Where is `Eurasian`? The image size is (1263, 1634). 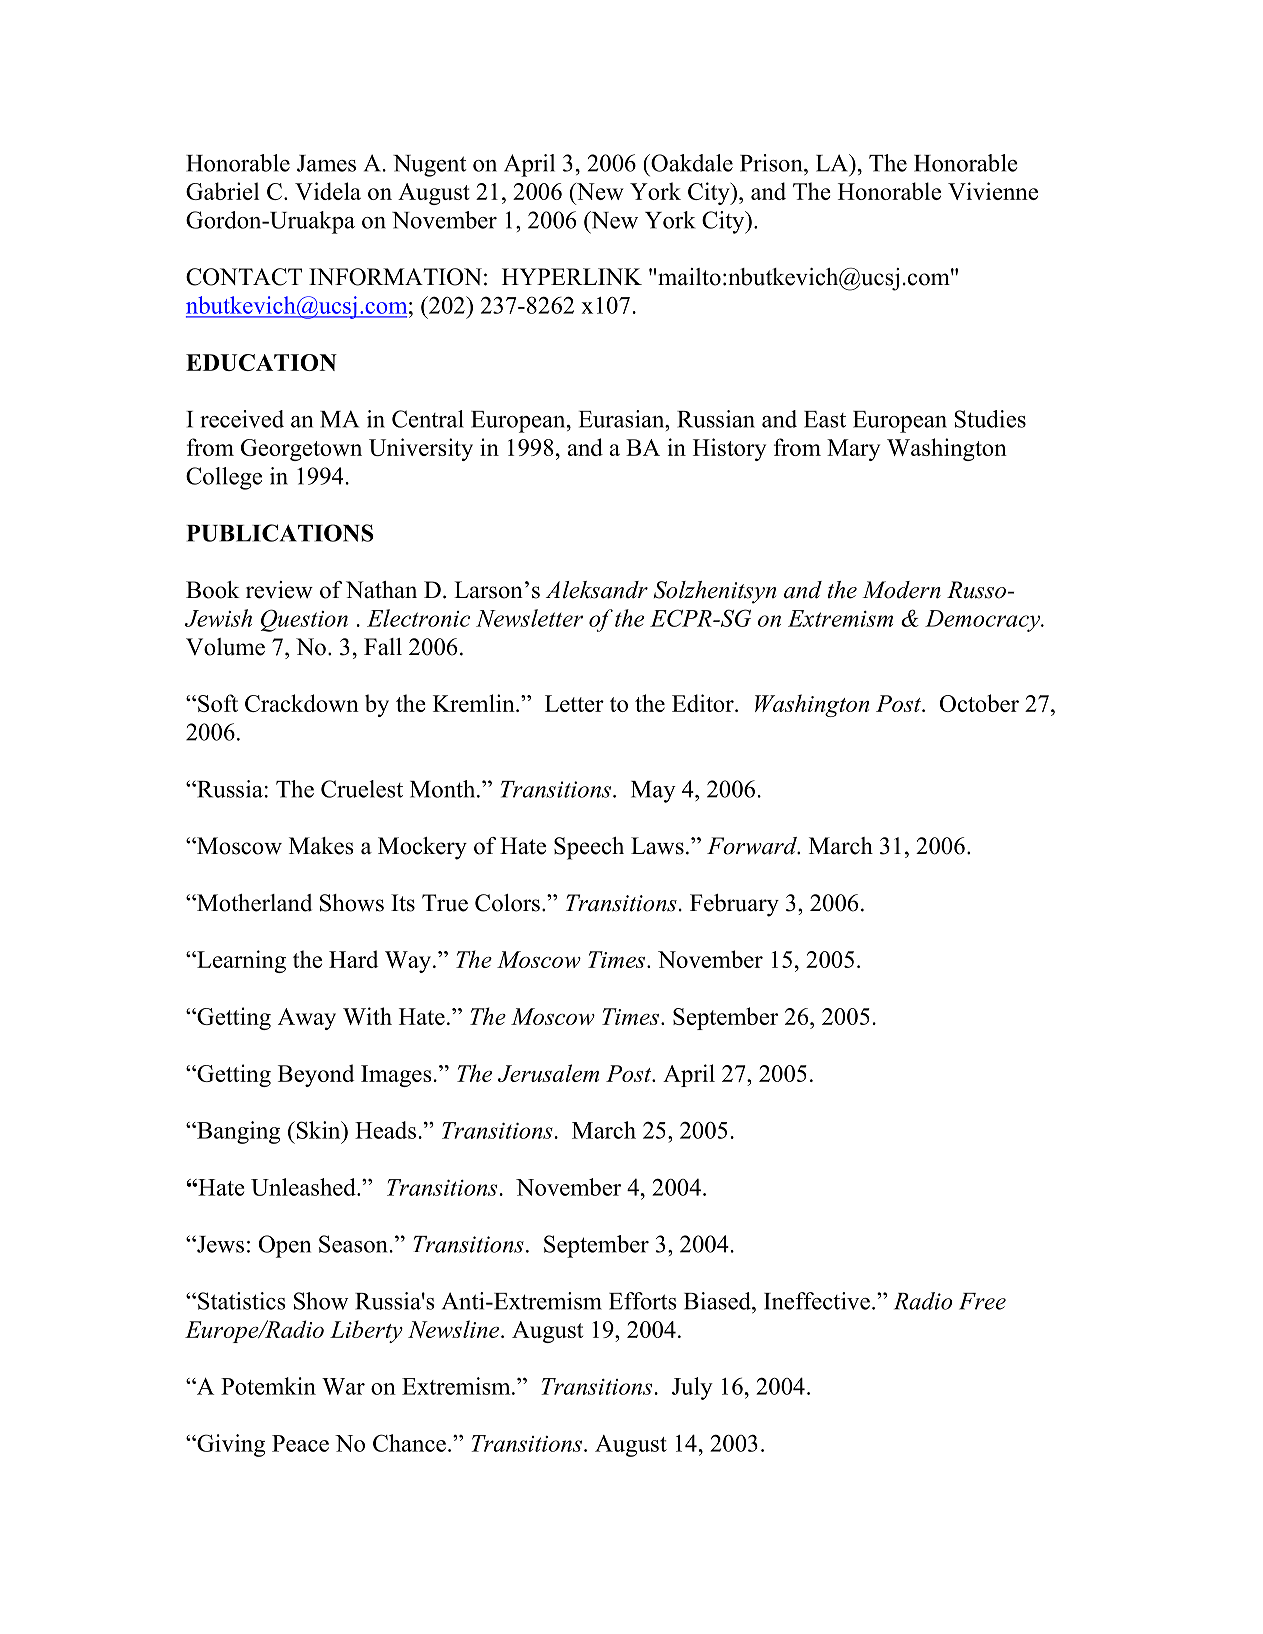
Eurasian is located at coordinates (623, 419).
